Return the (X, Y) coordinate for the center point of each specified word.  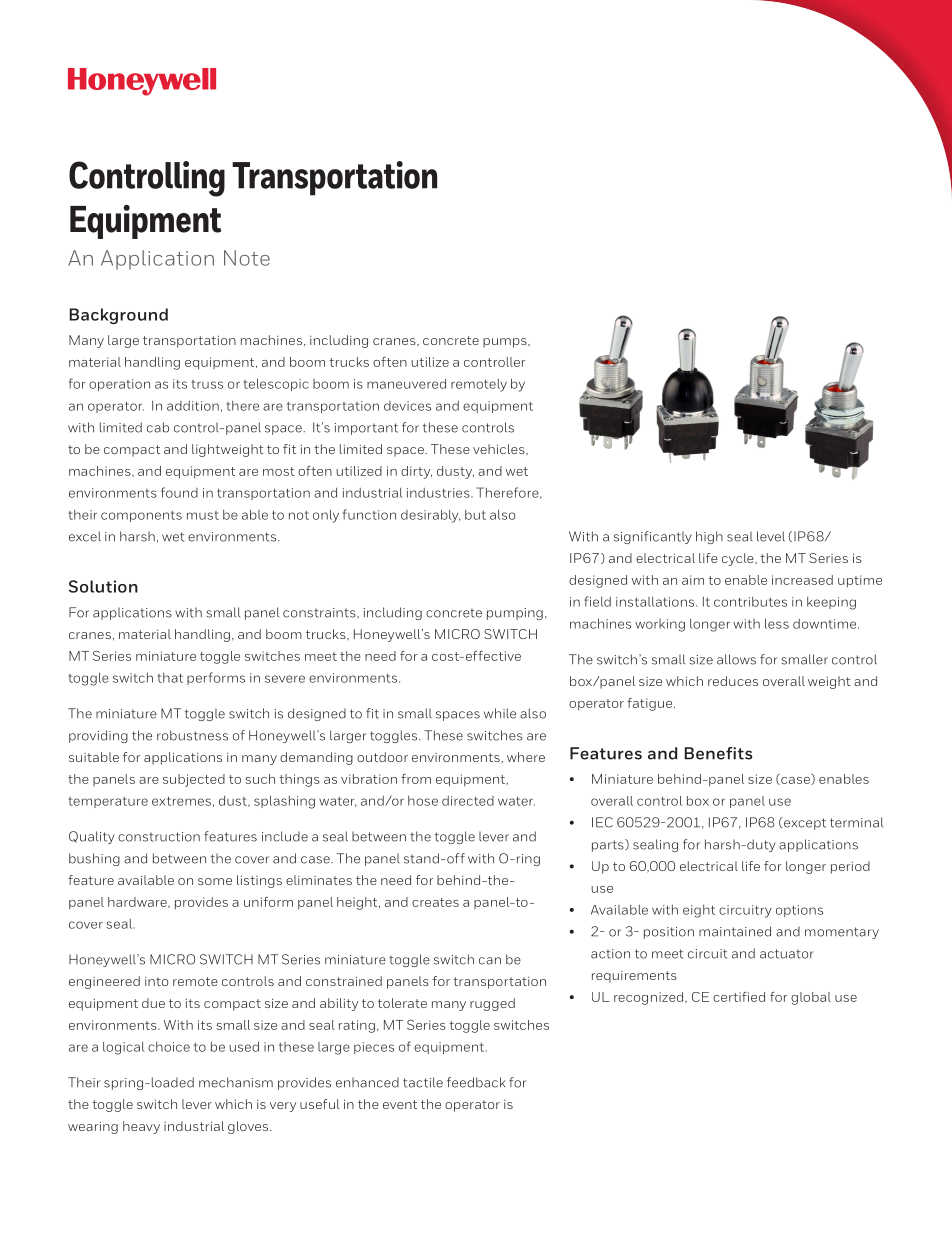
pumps (506, 343)
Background (119, 316)
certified (739, 997)
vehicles (500, 450)
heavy (141, 1127)
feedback (476, 1082)
